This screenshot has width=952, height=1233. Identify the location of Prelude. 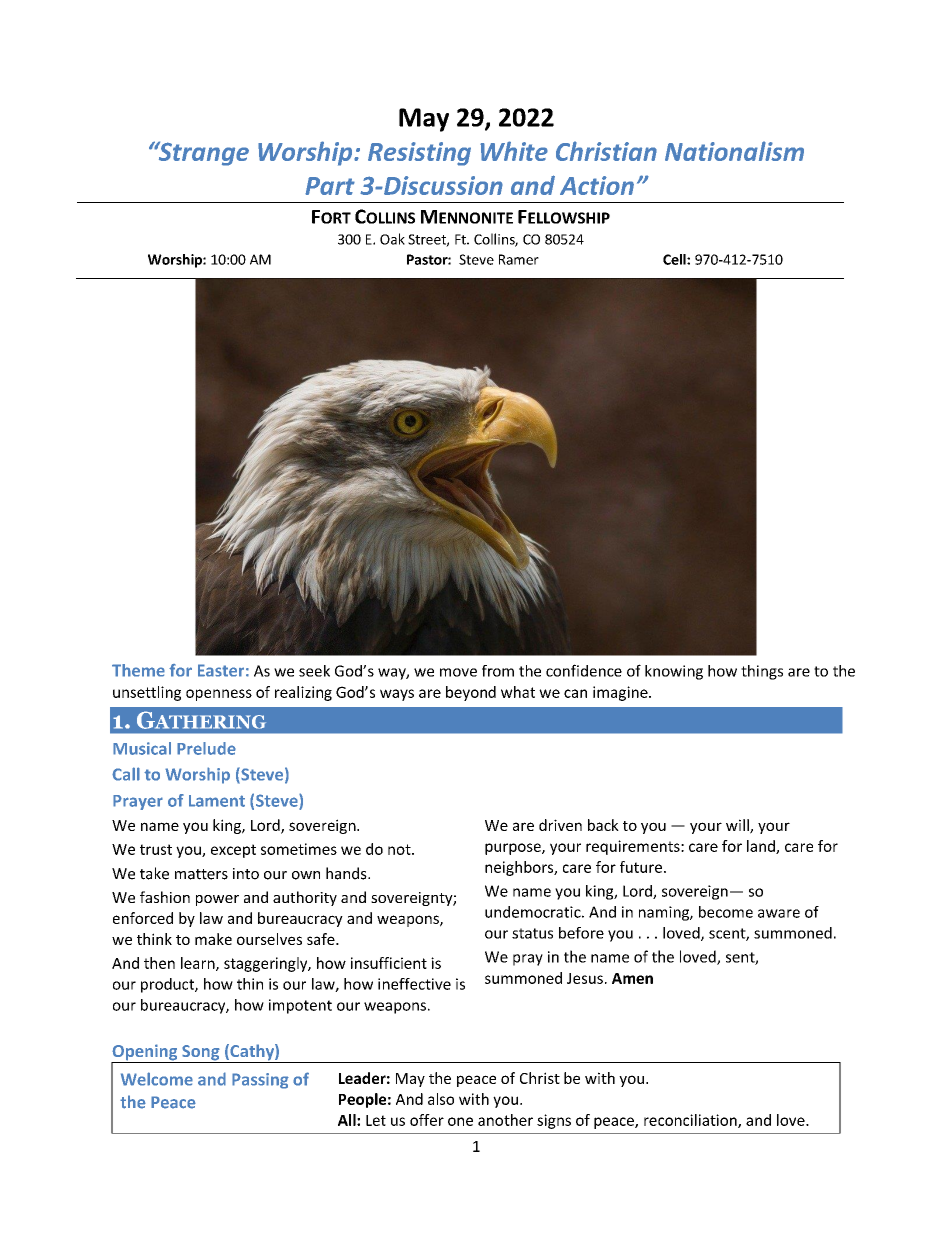
(206, 748).
